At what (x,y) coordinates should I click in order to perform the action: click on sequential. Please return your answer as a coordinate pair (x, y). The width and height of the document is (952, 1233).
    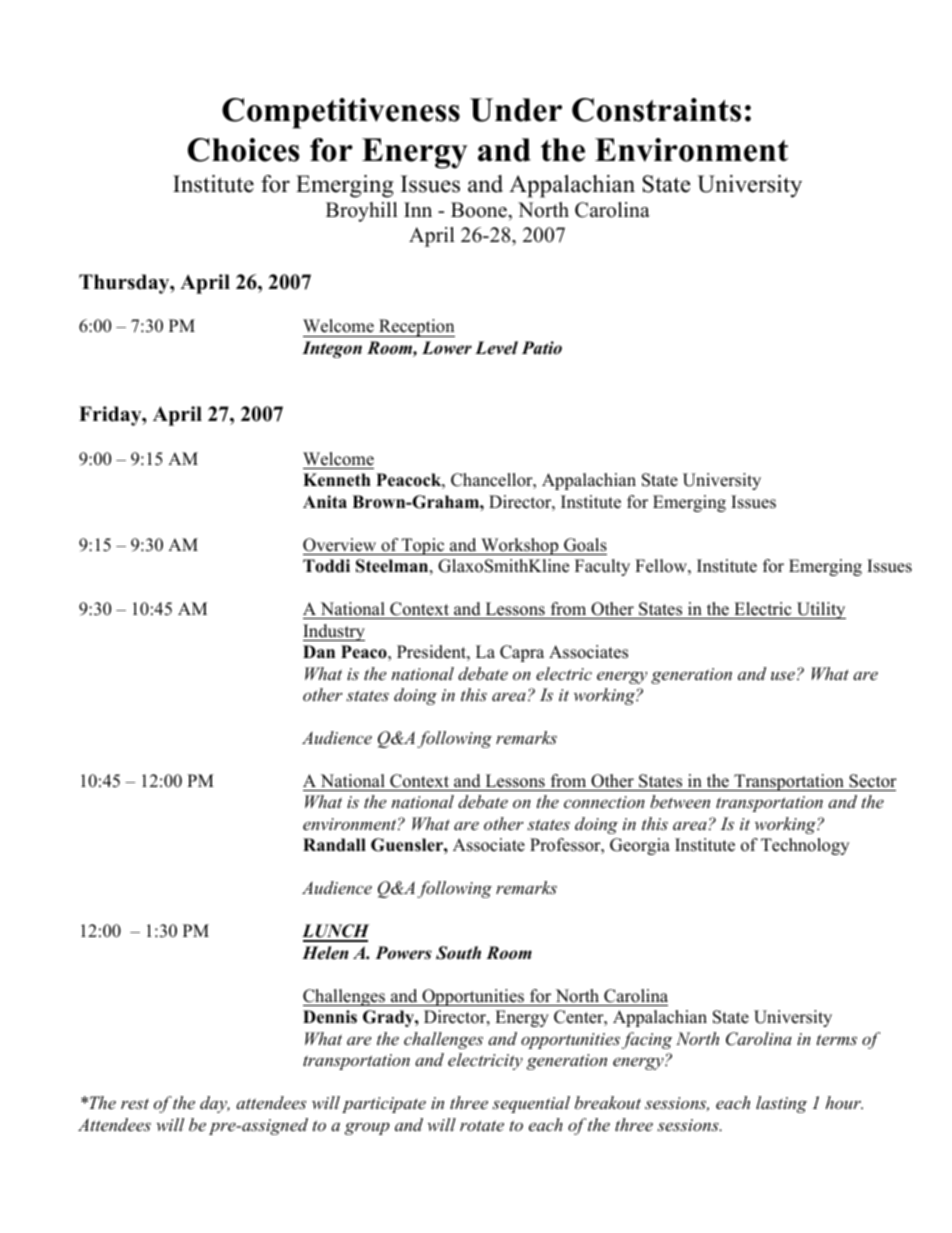
    Looking at the image, I should click on (531, 1104).
